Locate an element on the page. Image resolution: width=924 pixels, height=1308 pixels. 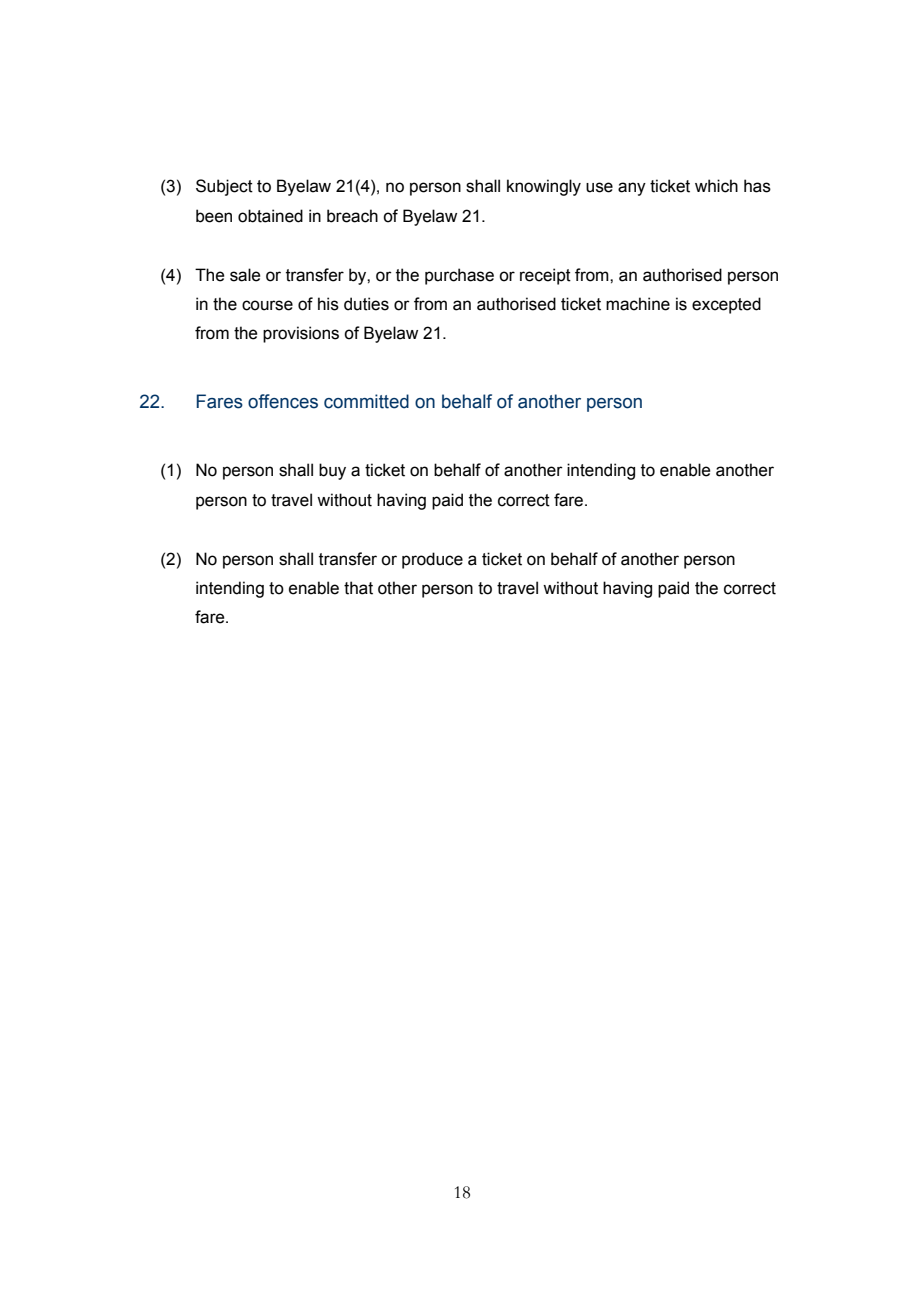
machine is located at coordinates (638, 304).
